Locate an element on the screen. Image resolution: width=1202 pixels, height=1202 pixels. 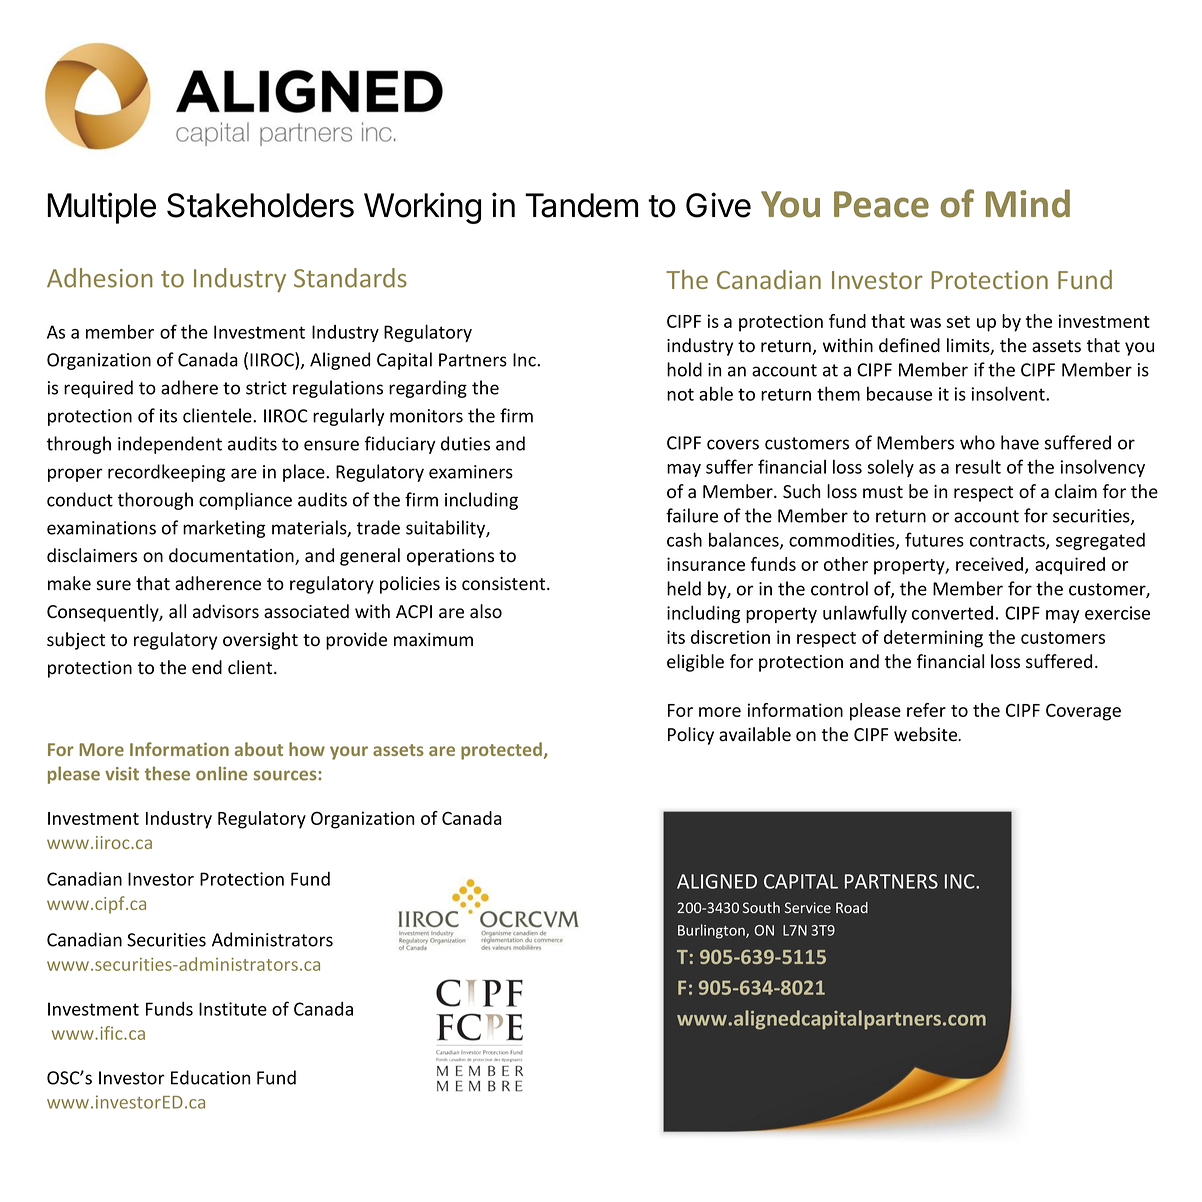
Mind is located at coordinates (1028, 203).
